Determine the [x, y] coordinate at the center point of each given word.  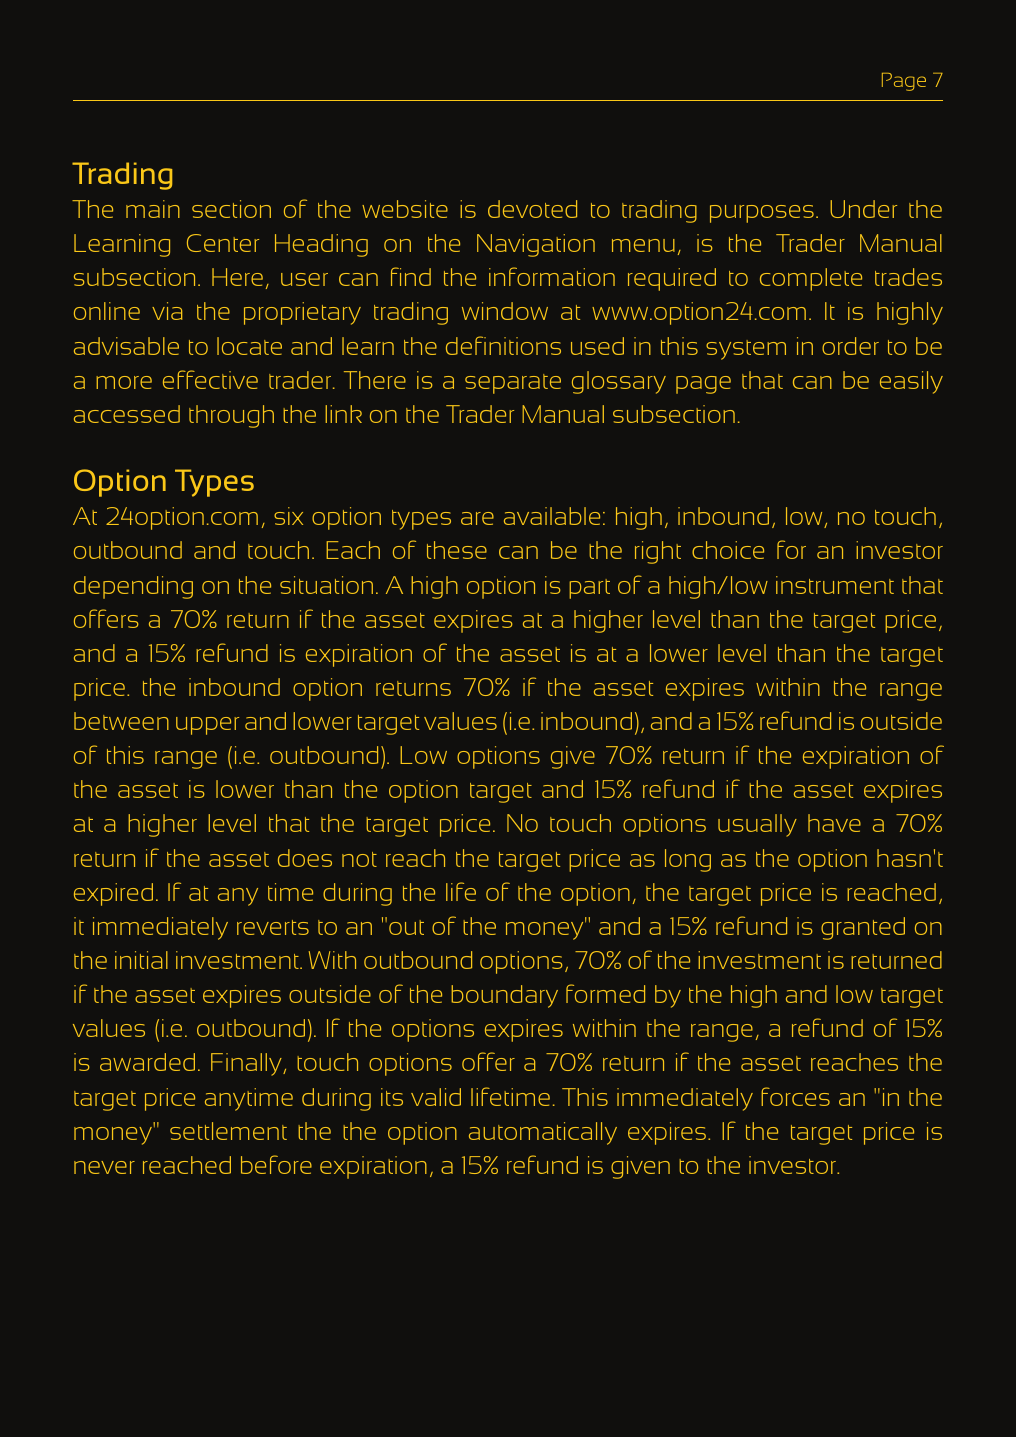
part [589, 589]
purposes [762, 214]
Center [223, 243]
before [276, 1164]
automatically [543, 1133]
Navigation [536, 245]
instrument [835, 585]
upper [207, 726]
